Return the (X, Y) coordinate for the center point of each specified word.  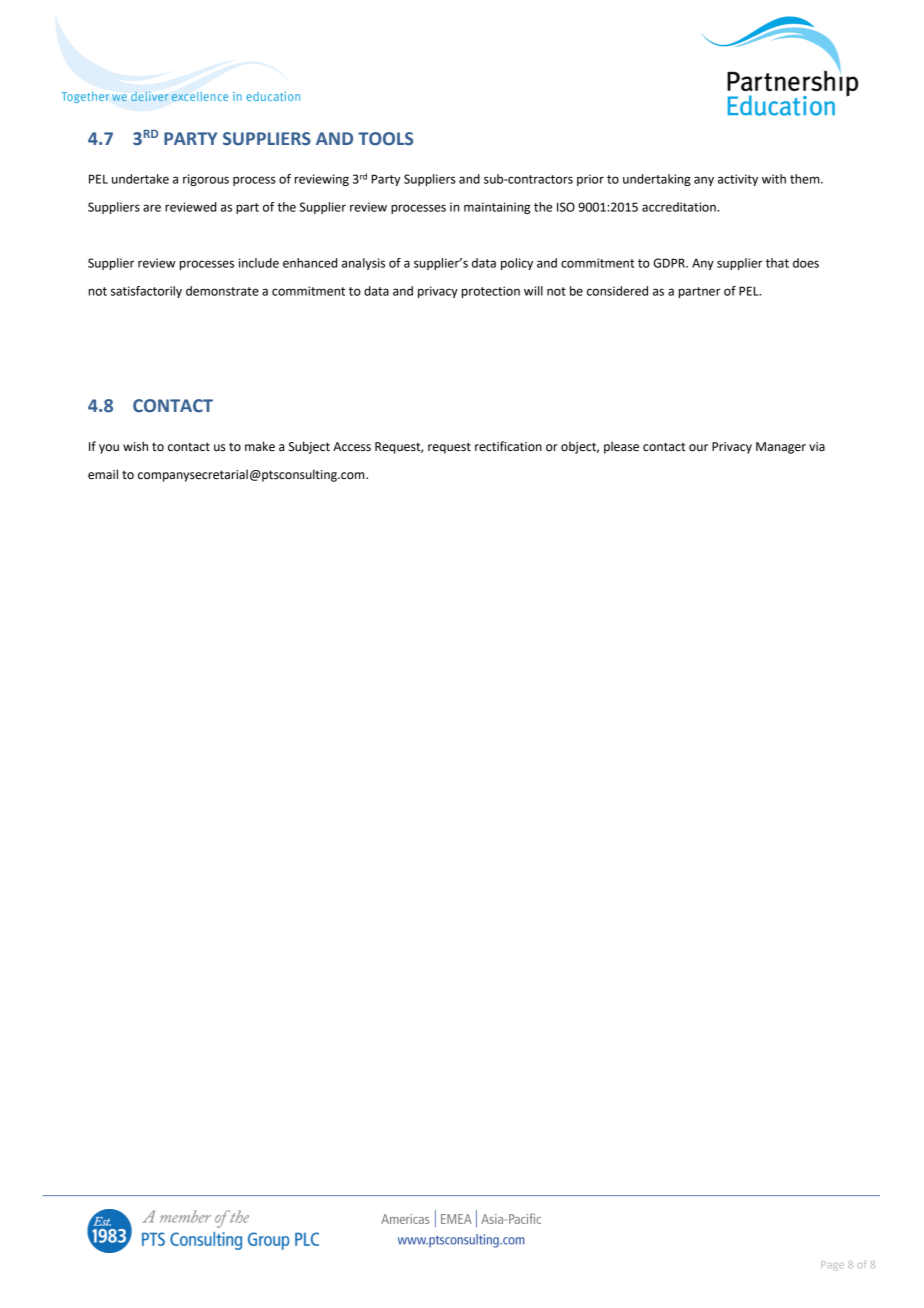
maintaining (497, 208)
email (103, 474)
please (621, 447)
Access (352, 447)
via (817, 447)
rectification (508, 446)
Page (832, 1266)
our (698, 448)
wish (135, 446)
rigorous (206, 180)
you (109, 449)
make (260, 446)
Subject (309, 447)
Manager (781, 448)
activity (738, 180)
